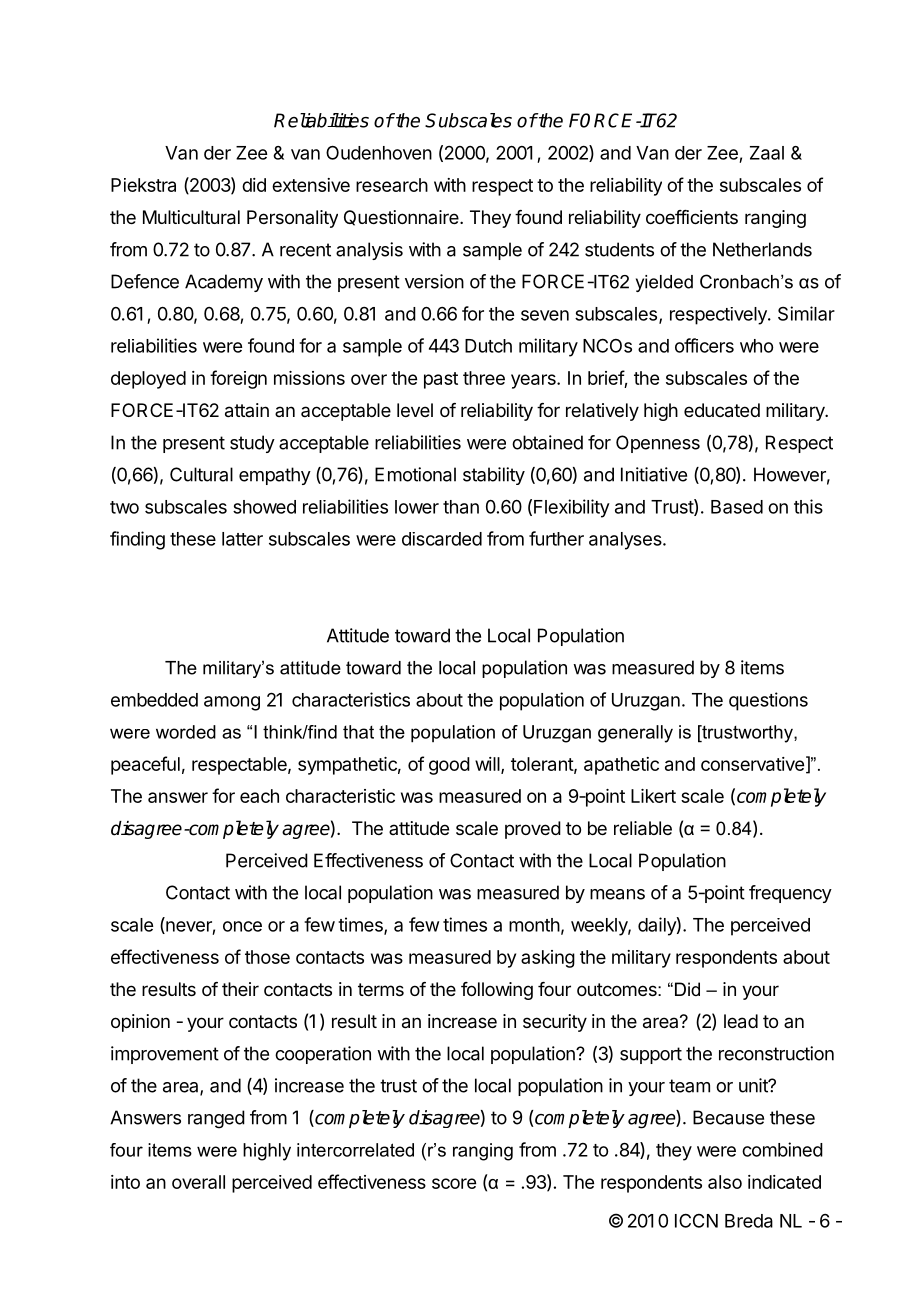 This screenshot has height=1308, width=924. Describe the element at coordinates (692, 217) in the screenshot. I see `coefficients` at that location.
